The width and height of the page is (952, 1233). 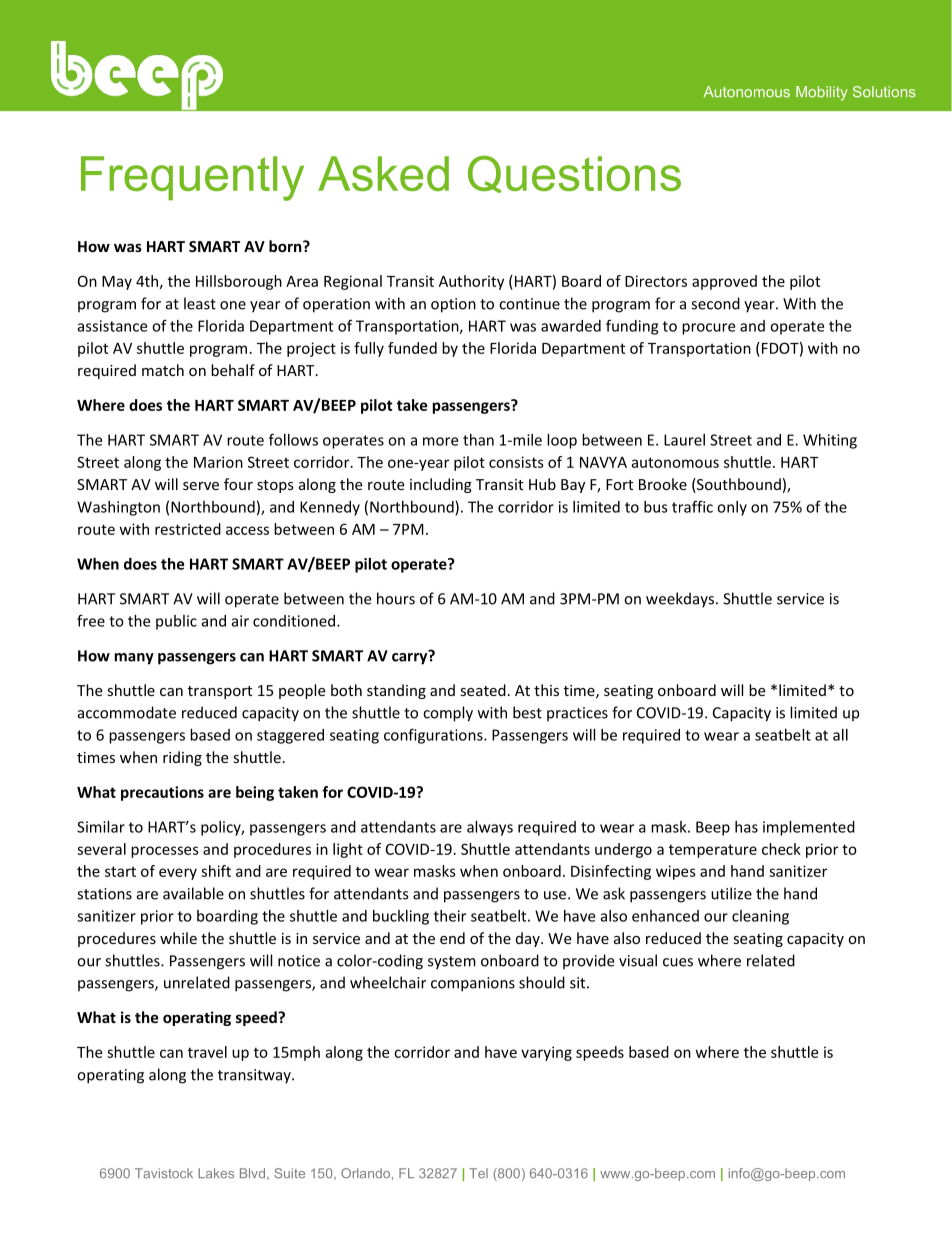 What do you see at coordinates (680, 600) in the page?
I see `weekdays` at bounding box center [680, 600].
